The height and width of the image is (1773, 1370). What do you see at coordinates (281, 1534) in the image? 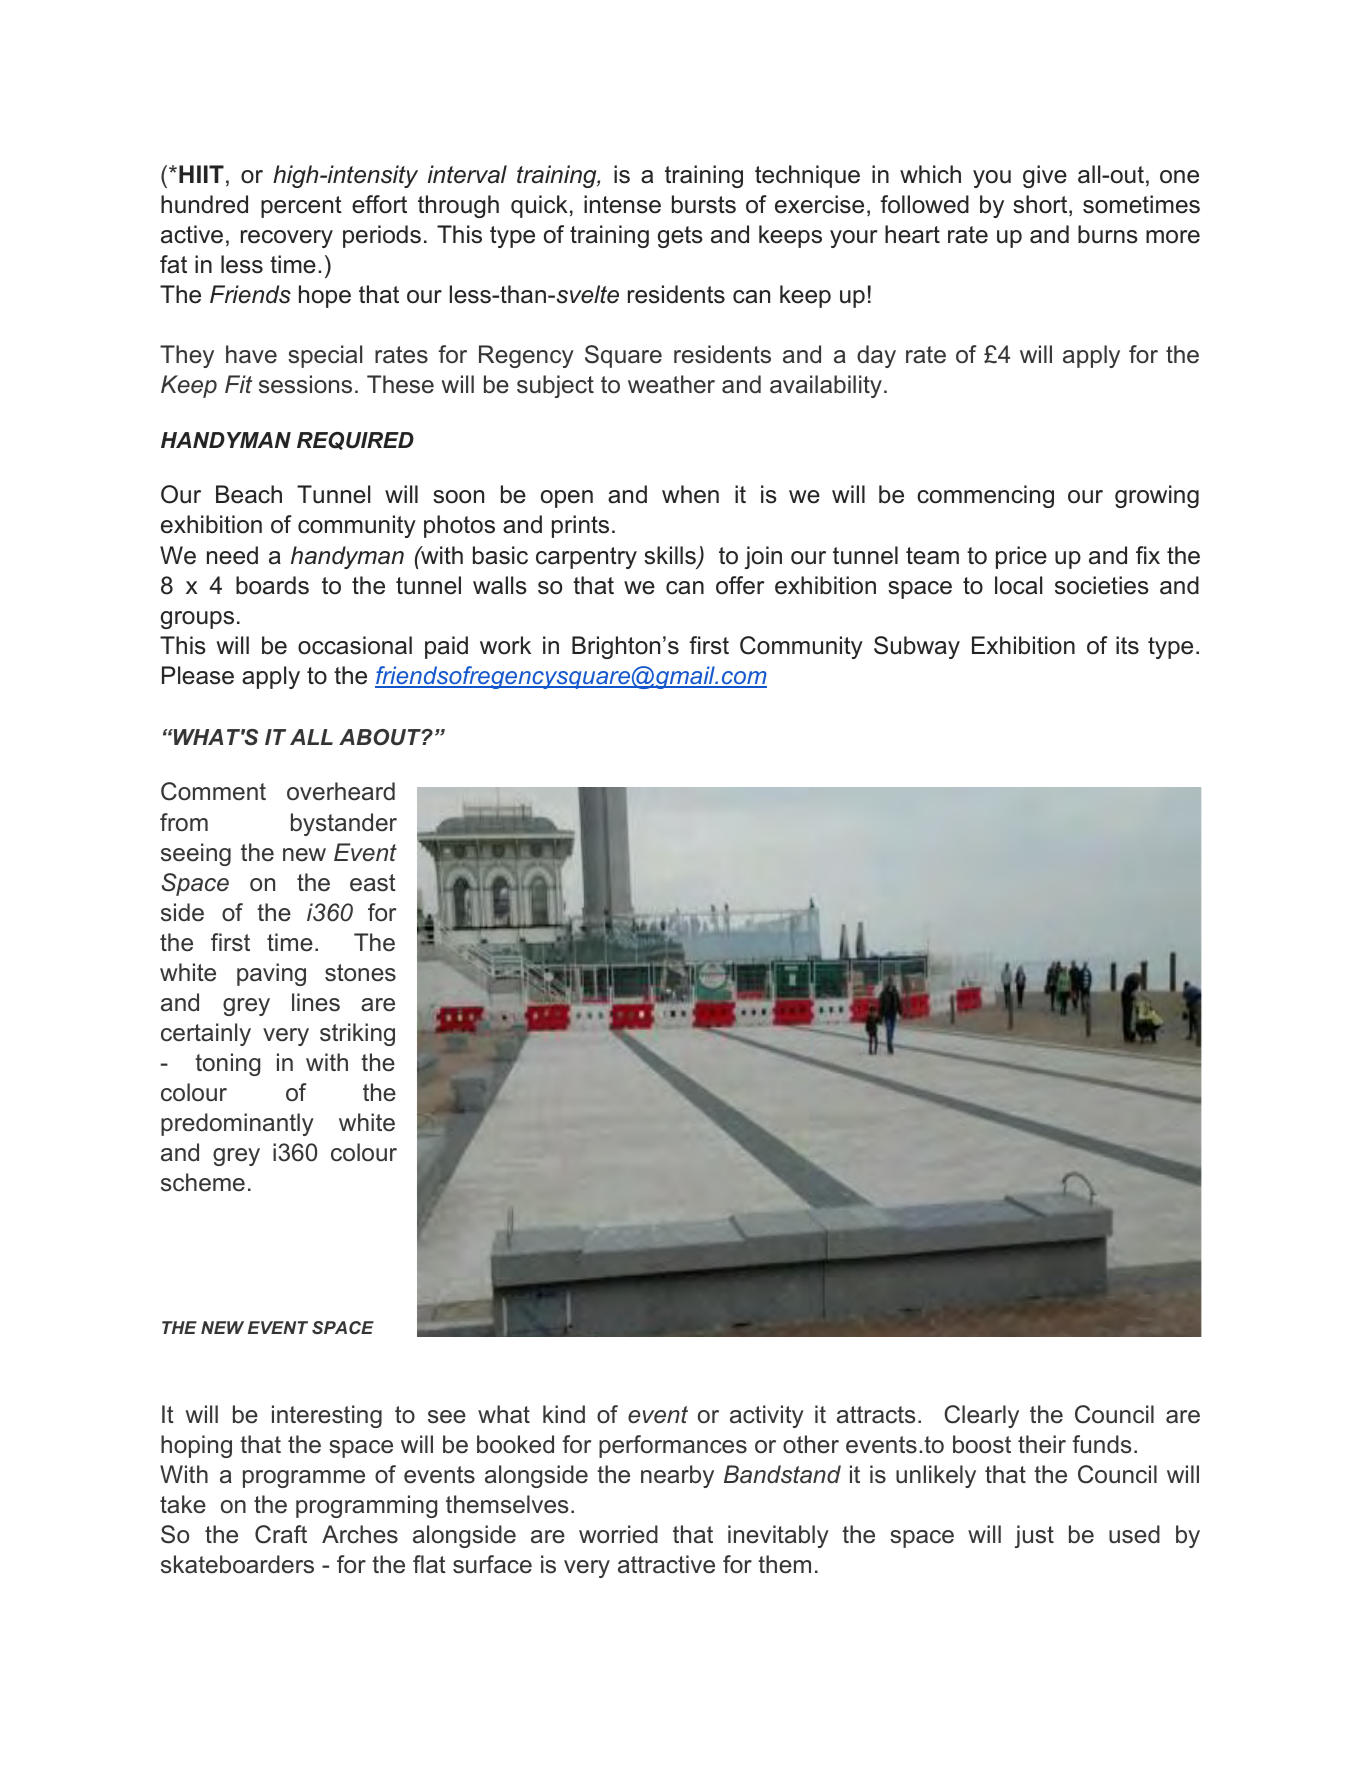
I see `Craft` at bounding box center [281, 1534].
